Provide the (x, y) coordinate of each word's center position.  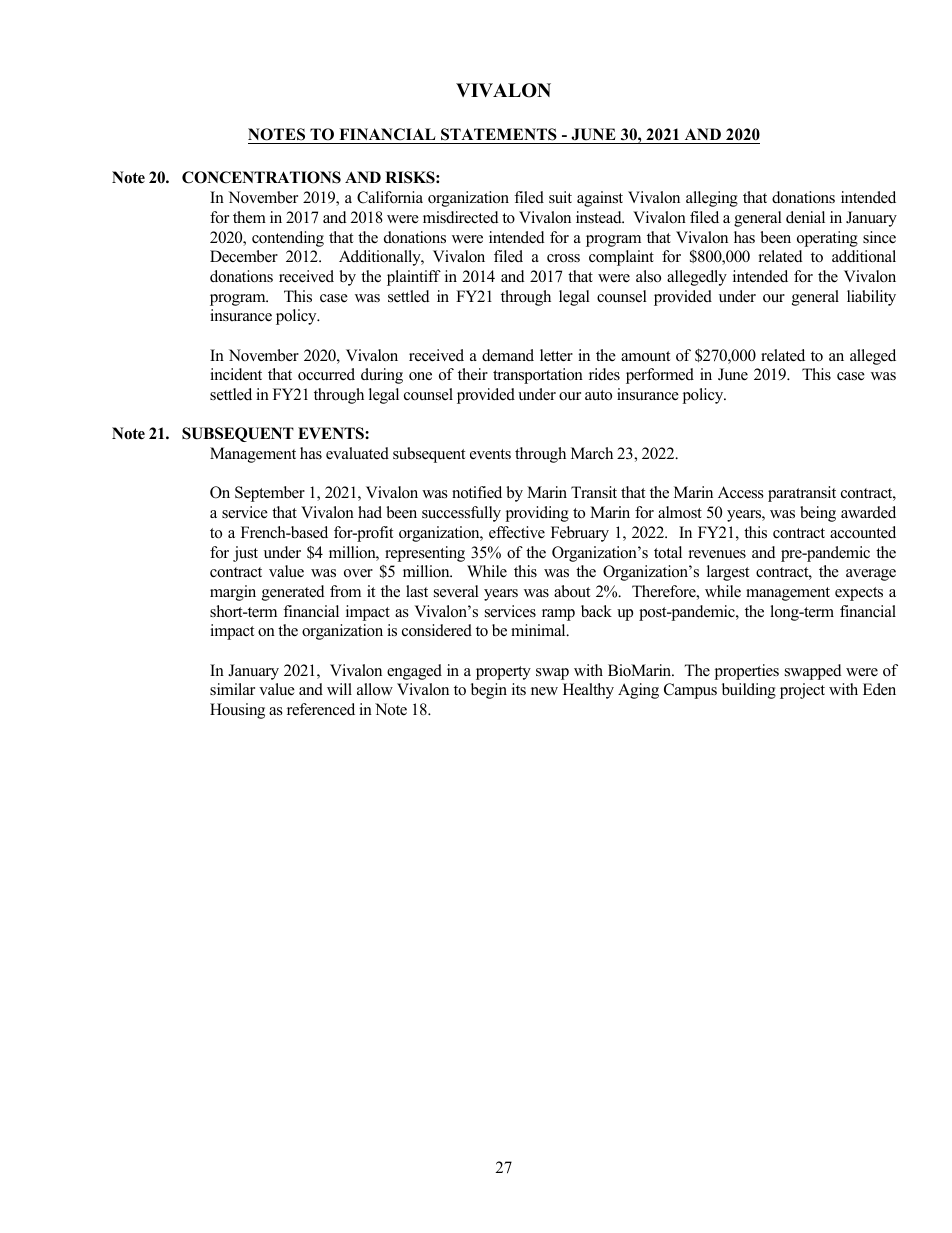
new (544, 691)
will (339, 689)
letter (556, 355)
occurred (326, 374)
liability (871, 298)
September (270, 494)
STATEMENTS (499, 136)
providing (537, 514)
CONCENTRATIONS (261, 177)
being (818, 514)
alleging (712, 199)
